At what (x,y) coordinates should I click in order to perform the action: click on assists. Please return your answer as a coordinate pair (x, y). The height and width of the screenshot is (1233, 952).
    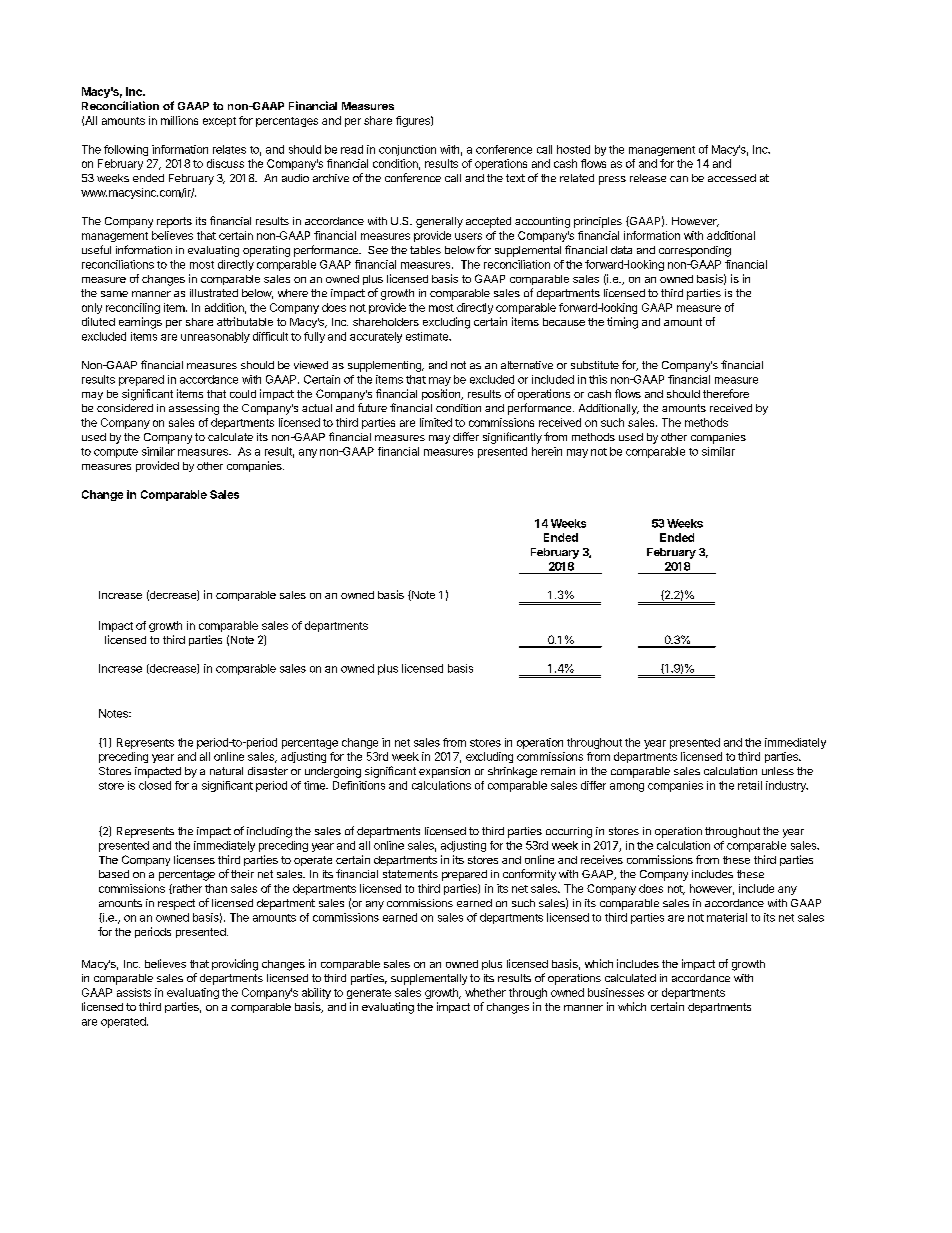
    Looking at the image, I should click on (134, 992).
